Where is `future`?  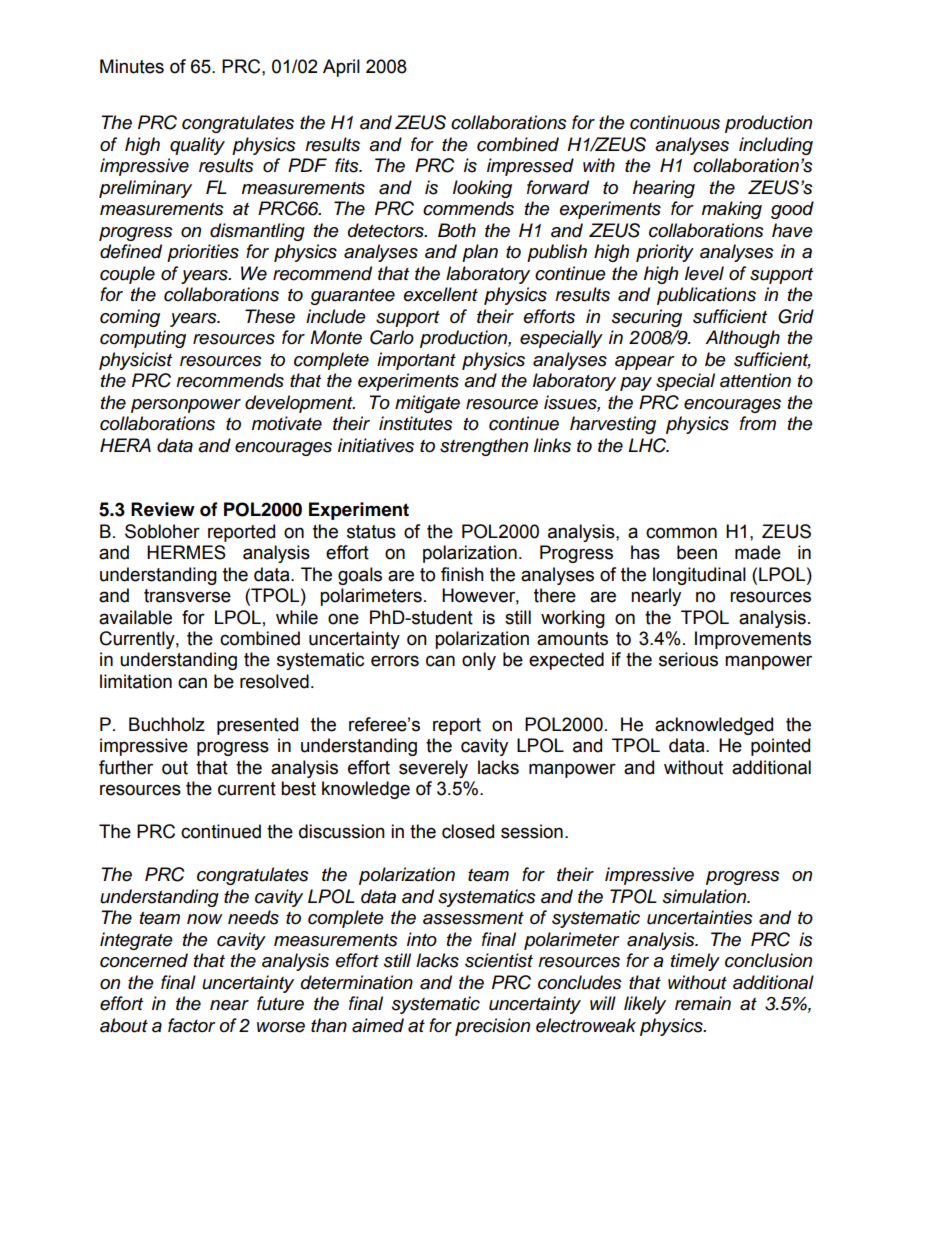
future is located at coordinates (280, 1003).
